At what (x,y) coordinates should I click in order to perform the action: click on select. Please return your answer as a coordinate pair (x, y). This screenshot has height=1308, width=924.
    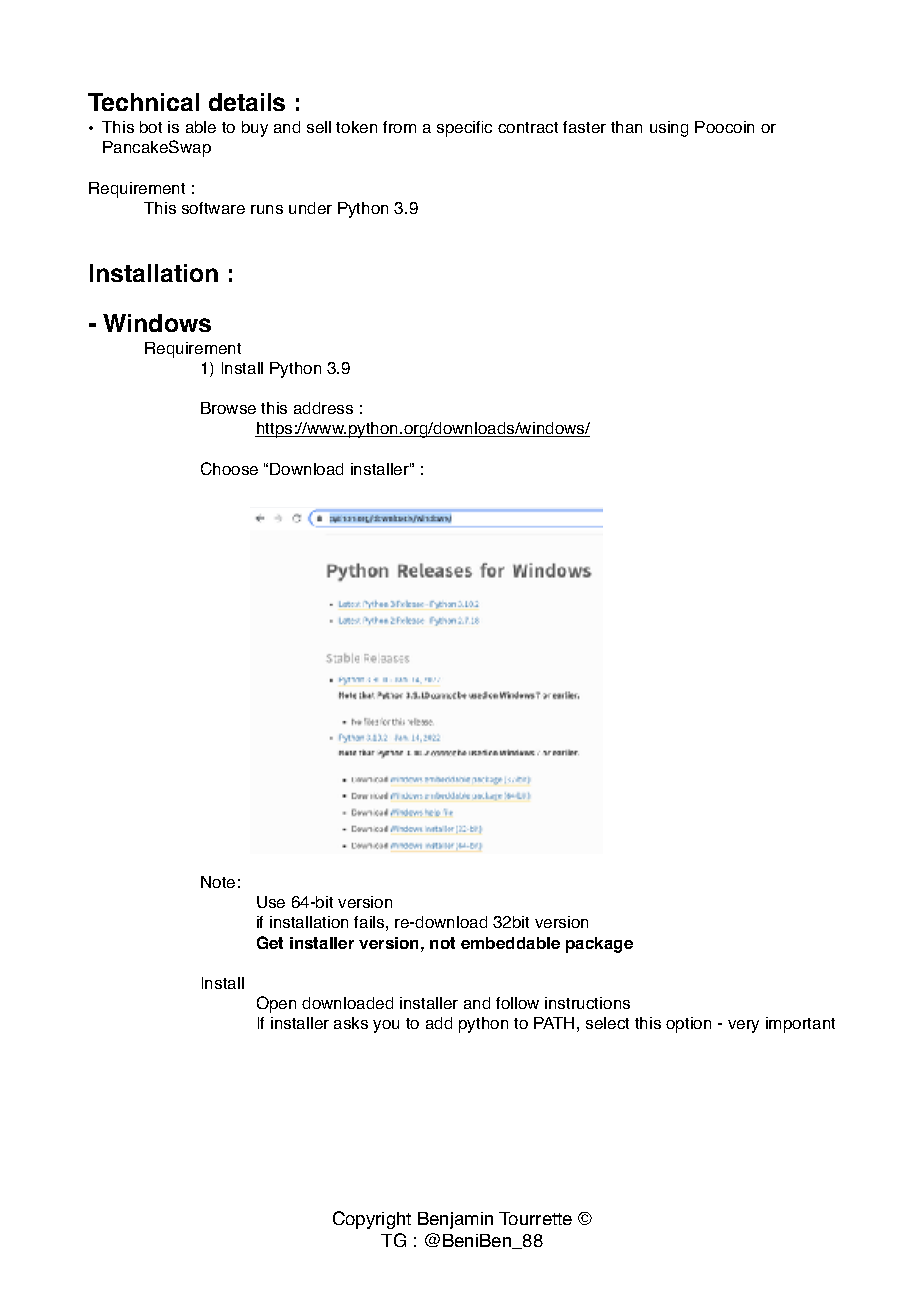
    Looking at the image, I should click on (607, 1023).
